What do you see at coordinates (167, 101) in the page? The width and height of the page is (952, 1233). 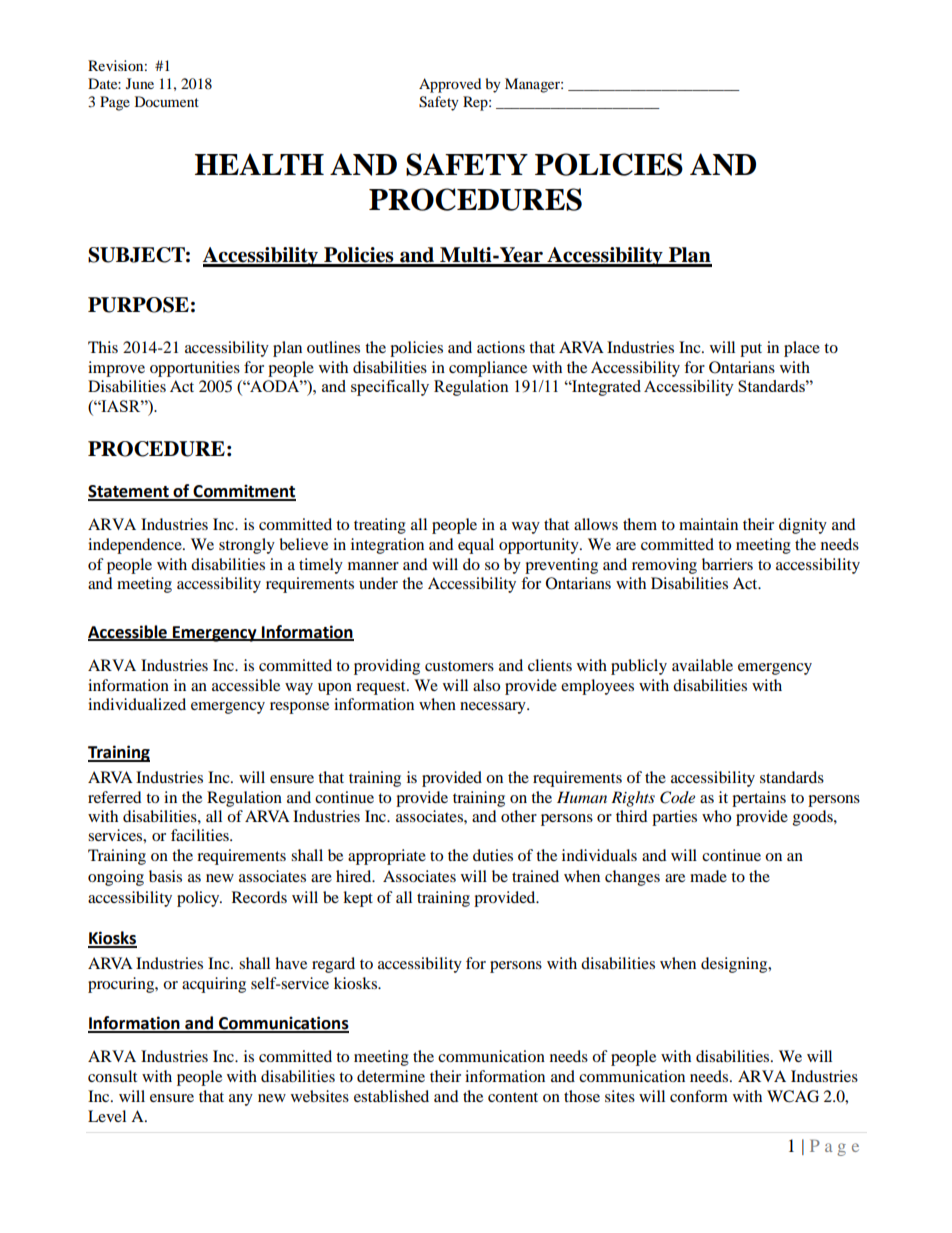 I see `Document` at bounding box center [167, 101].
